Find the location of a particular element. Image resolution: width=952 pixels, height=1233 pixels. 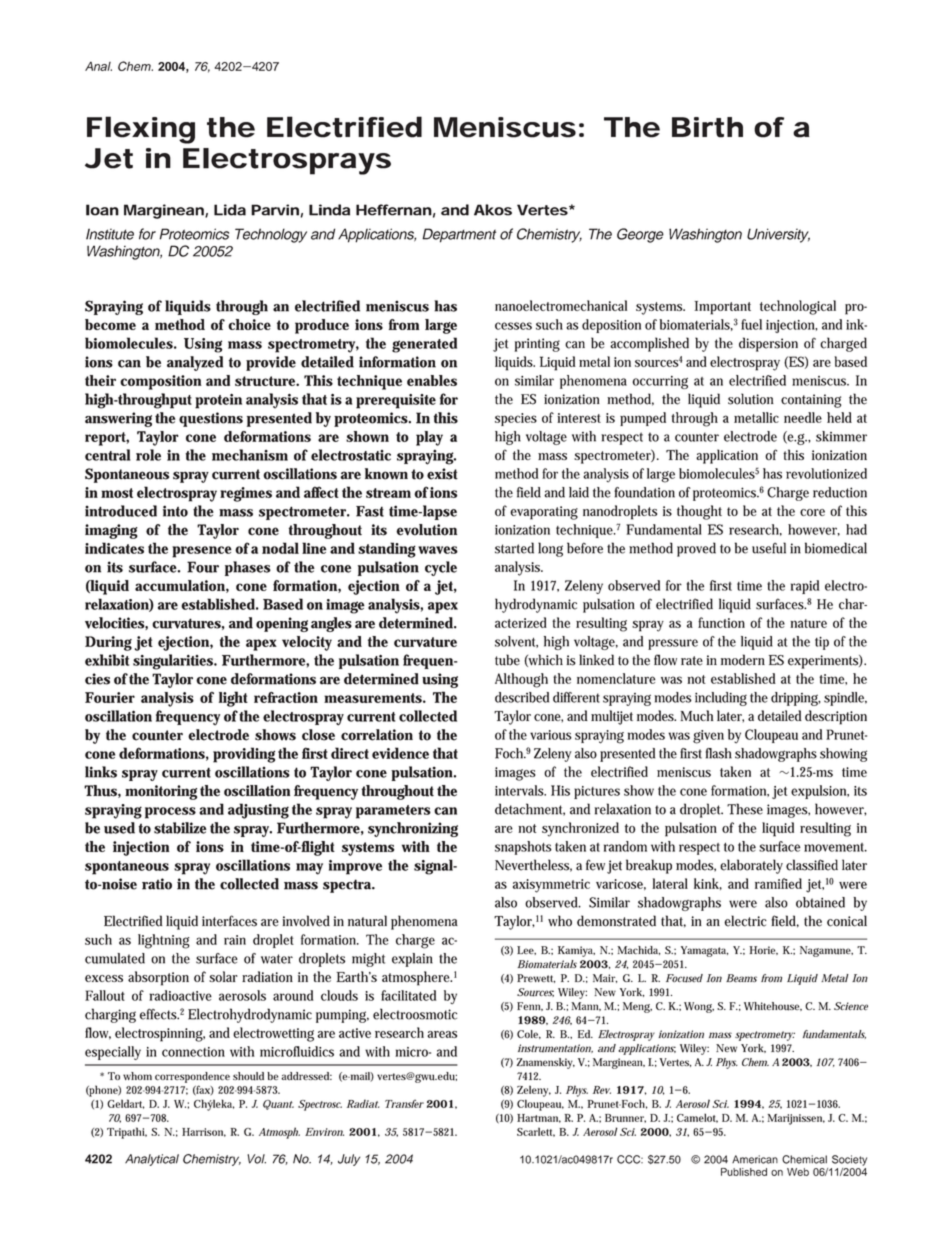

tube is located at coordinates (507, 660).
